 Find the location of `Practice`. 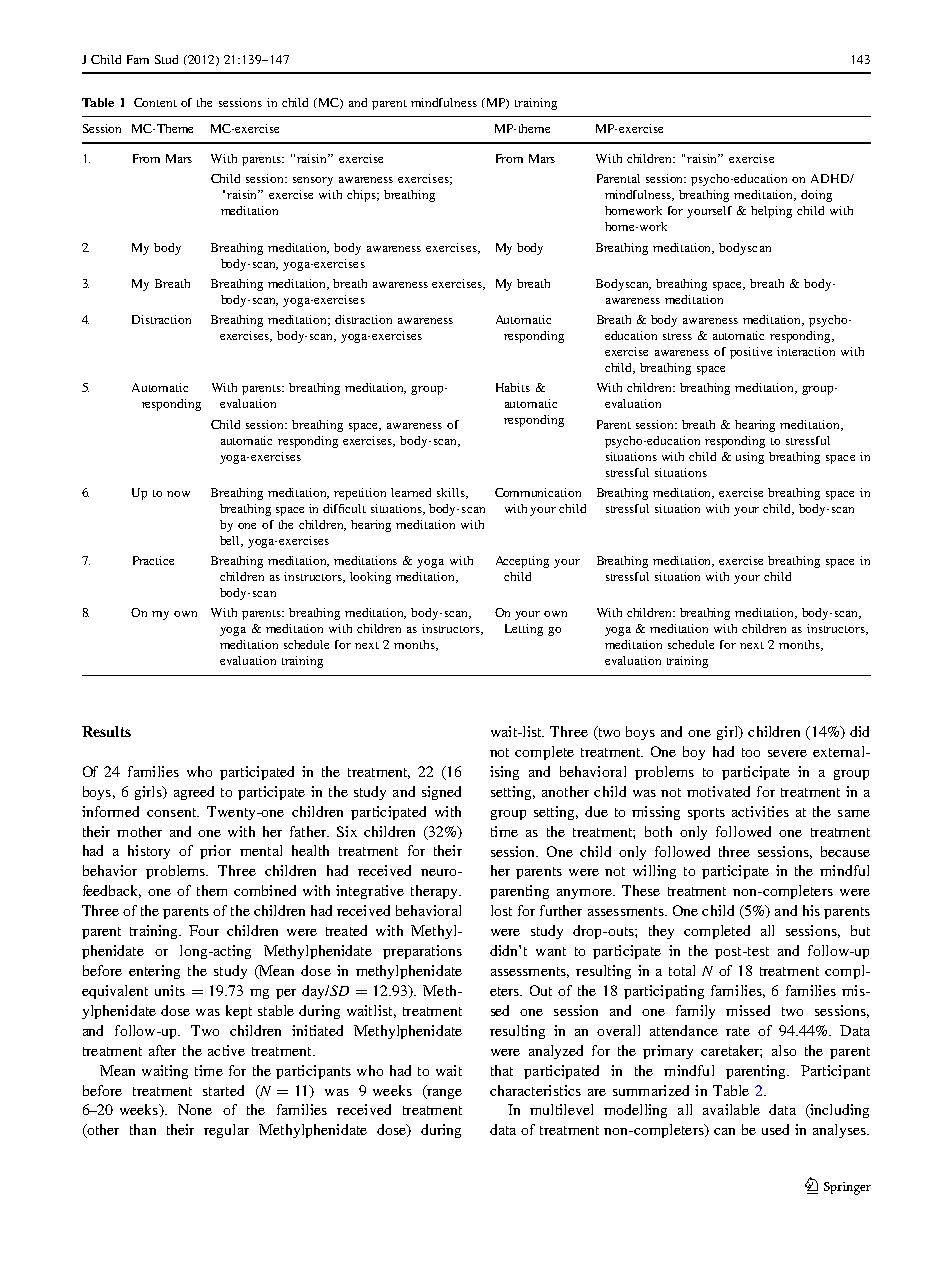

Practice is located at coordinates (153, 560).
